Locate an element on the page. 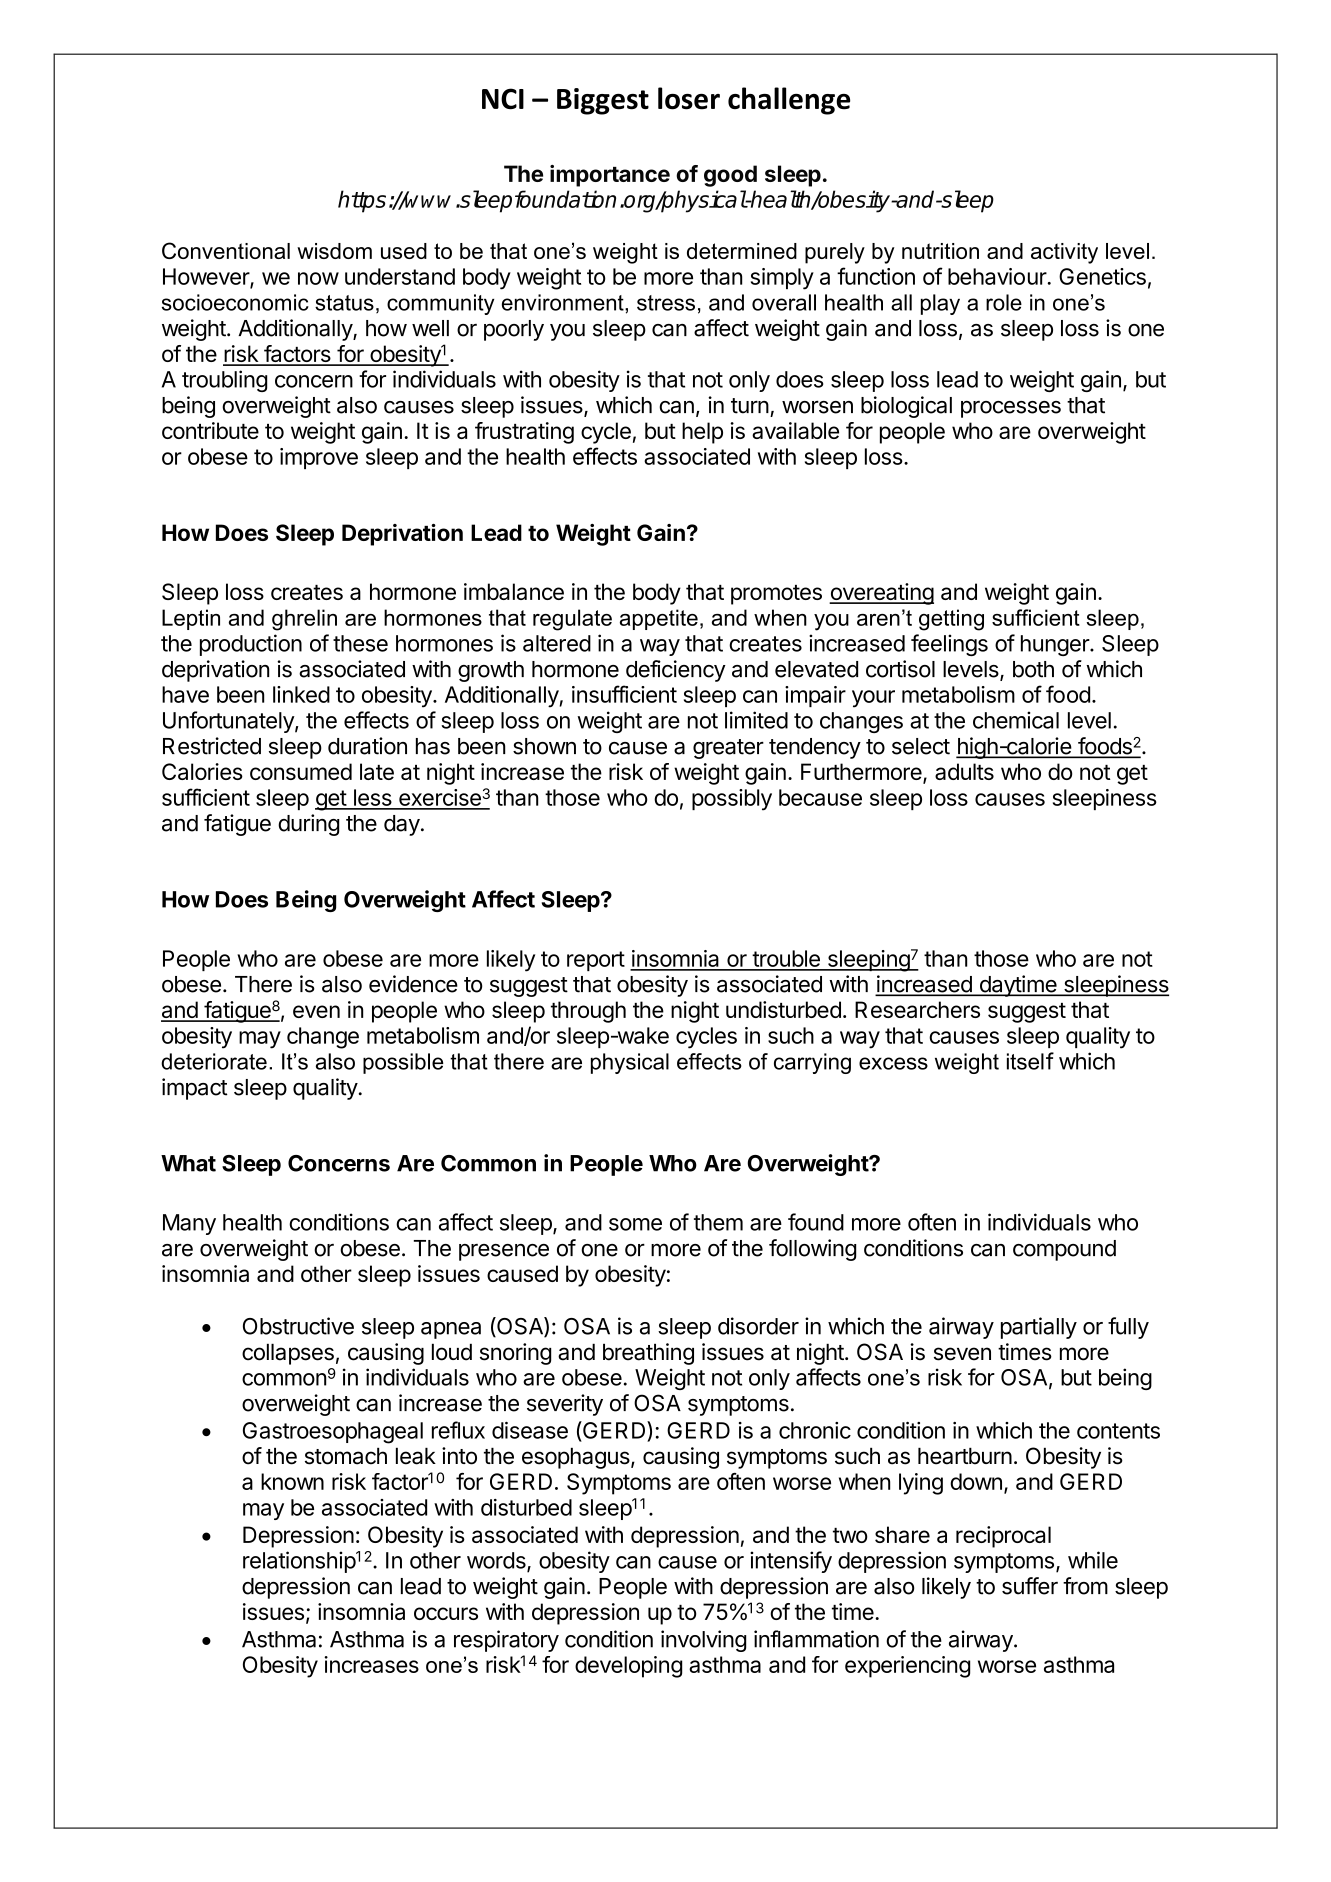  involving is located at coordinates (703, 1641).
